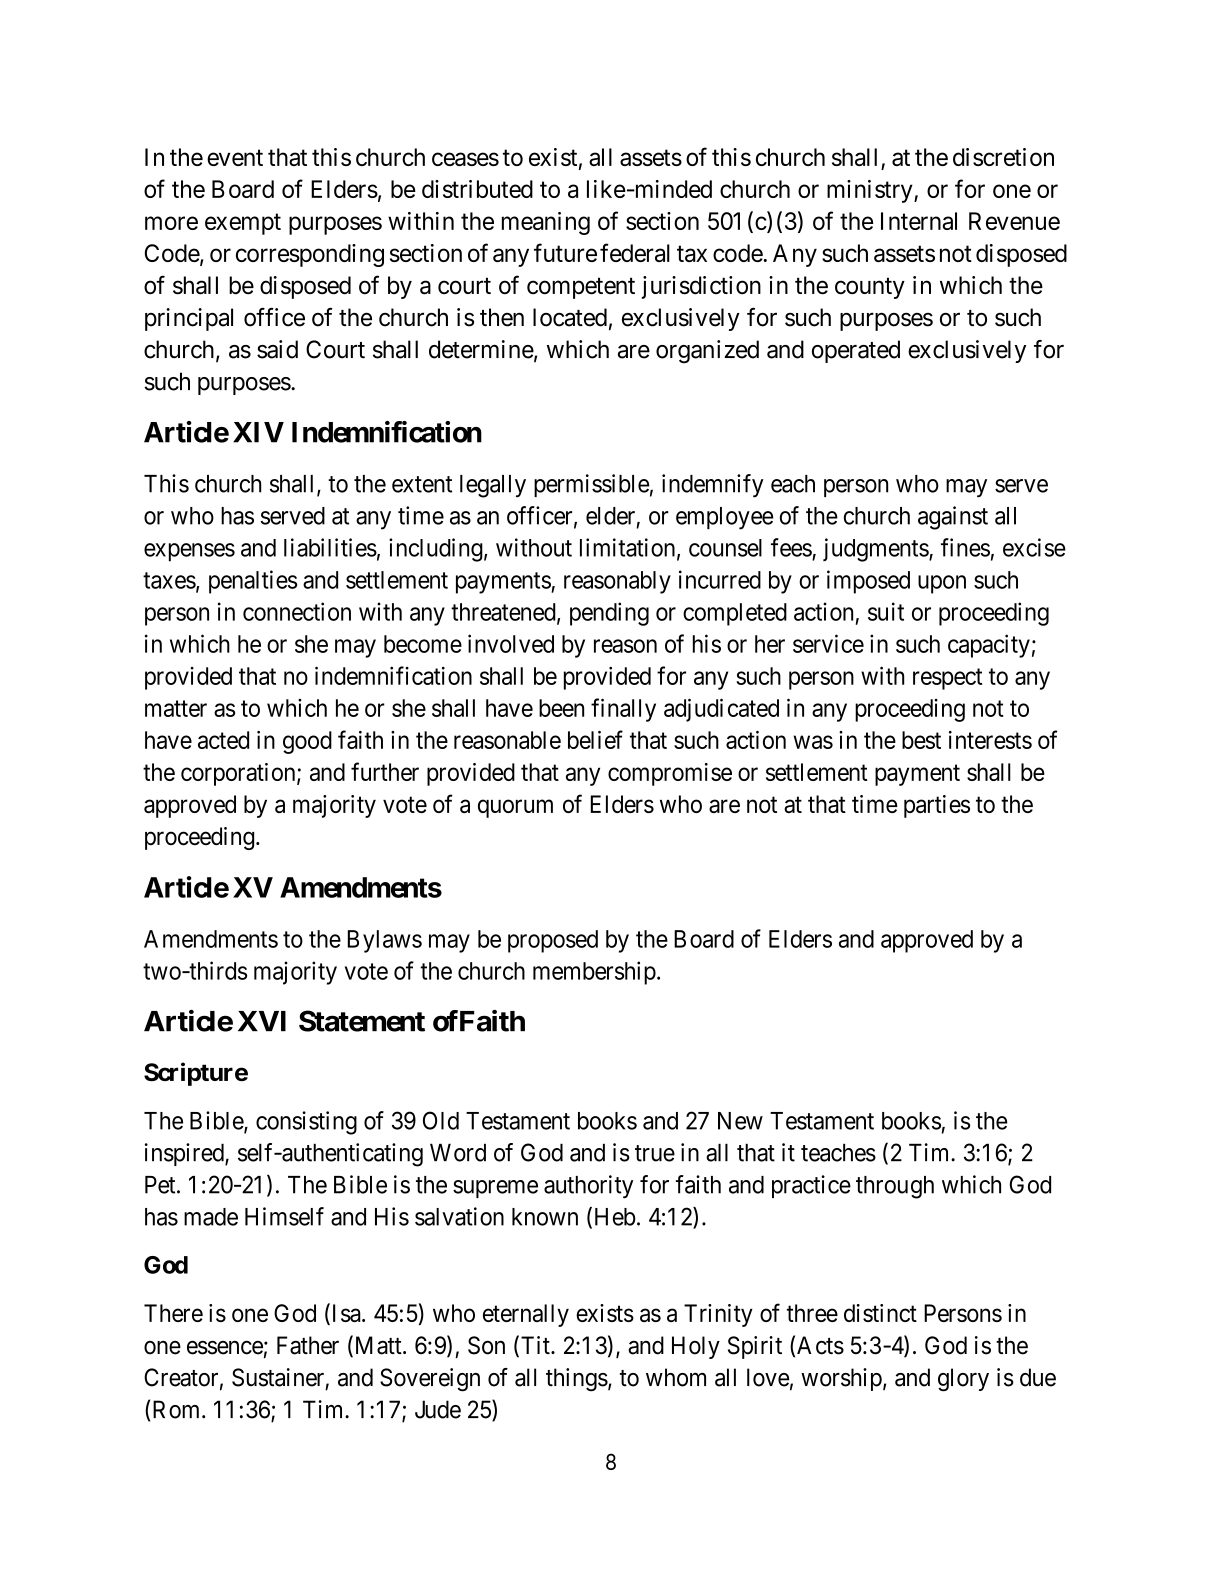 Image resolution: width=1219 pixels, height=1577 pixels. I want to click on XVI, so click(262, 1021).
